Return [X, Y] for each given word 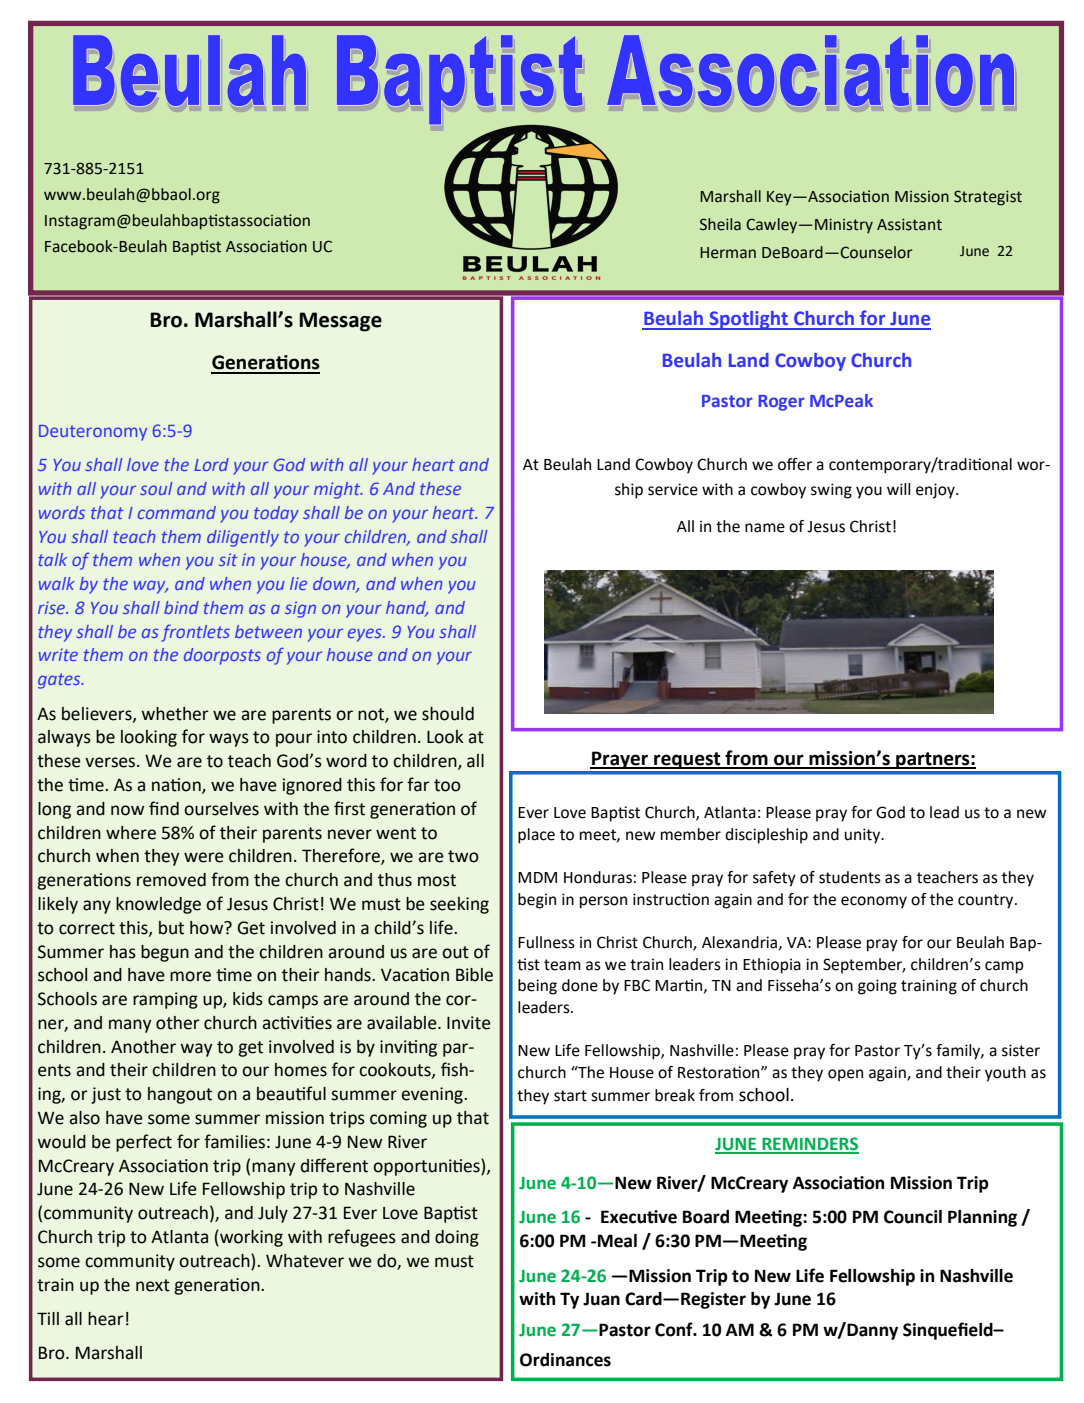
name [765, 528]
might [338, 490]
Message [340, 322]
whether [175, 714]
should [448, 714]
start [570, 1096]
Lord [211, 464]
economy [874, 902]
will [899, 489]
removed [171, 880]
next [153, 1285]
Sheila [720, 224]
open [845, 1075]
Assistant [909, 224]
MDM [537, 877]
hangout [180, 1095]
